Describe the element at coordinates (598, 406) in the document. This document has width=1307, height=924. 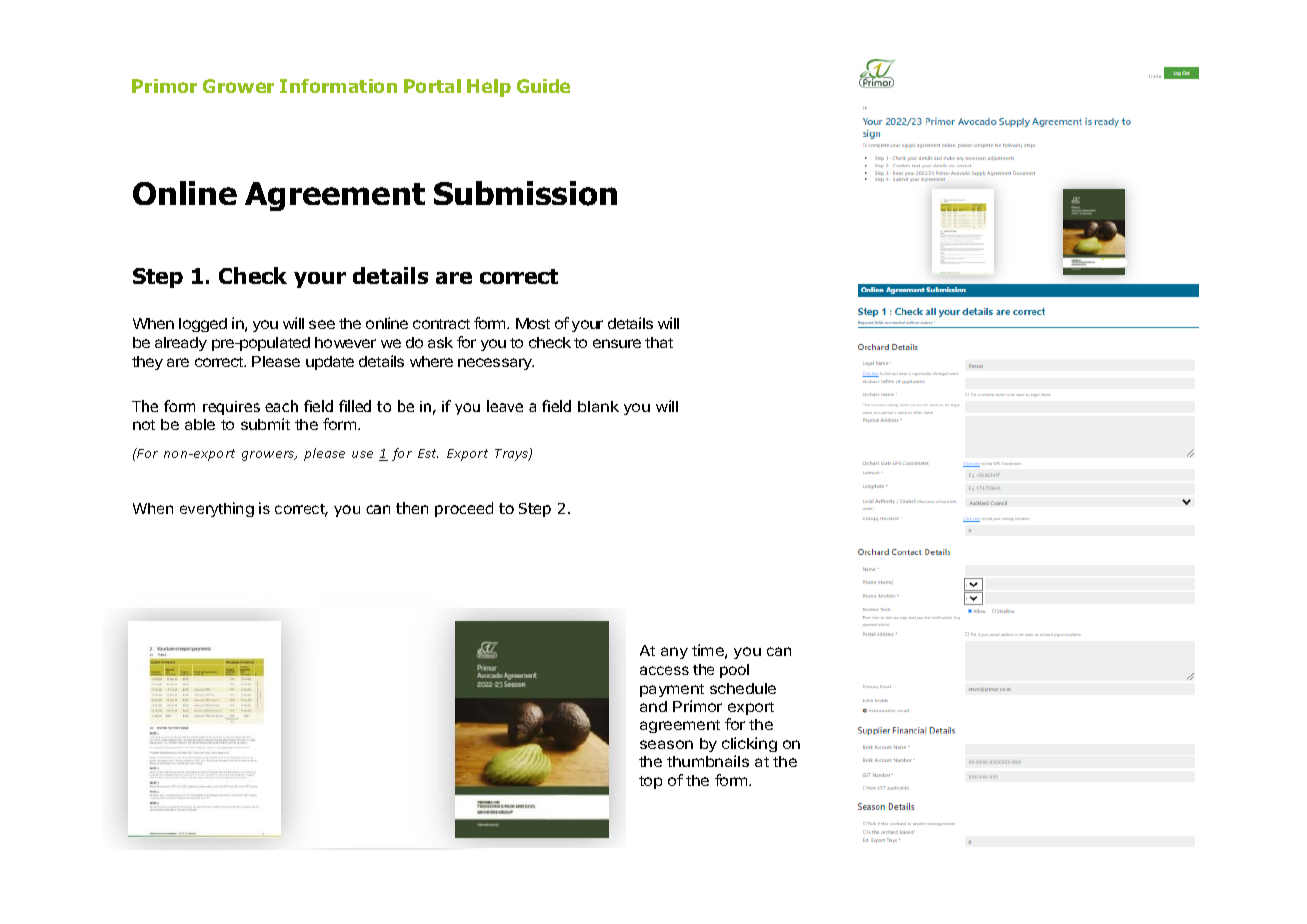
I see `blank` at that location.
